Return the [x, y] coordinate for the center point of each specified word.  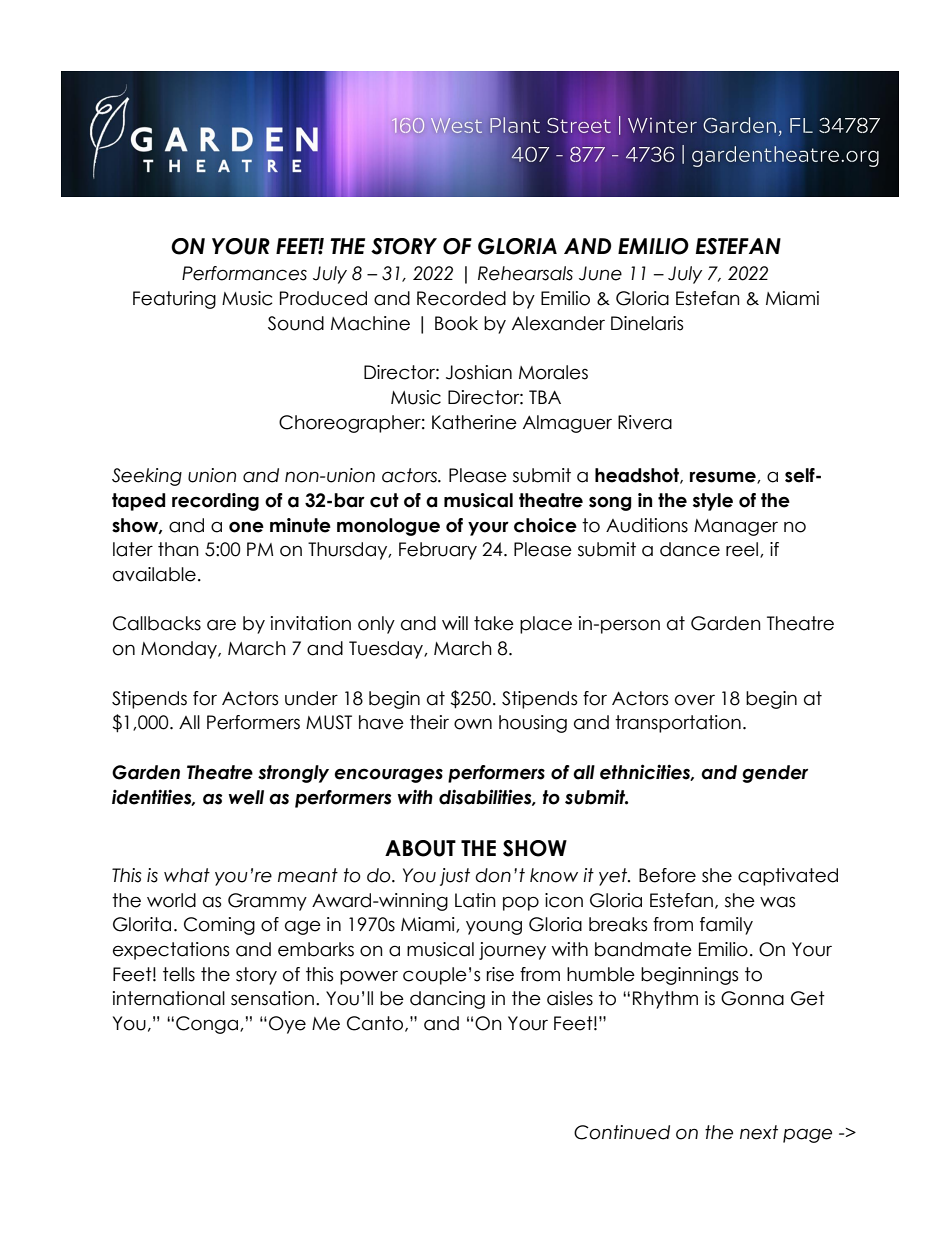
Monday [180, 650]
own [473, 724]
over [695, 700]
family [726, 926]
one [246, 527]
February [438, 551]
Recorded [461, 298]
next [759, 1132]
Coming [219, 926]
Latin [475, 900]
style [713, 502]
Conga [208, 1025]
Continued [622, 1132]
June [600, 273]
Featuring [174, 300]
